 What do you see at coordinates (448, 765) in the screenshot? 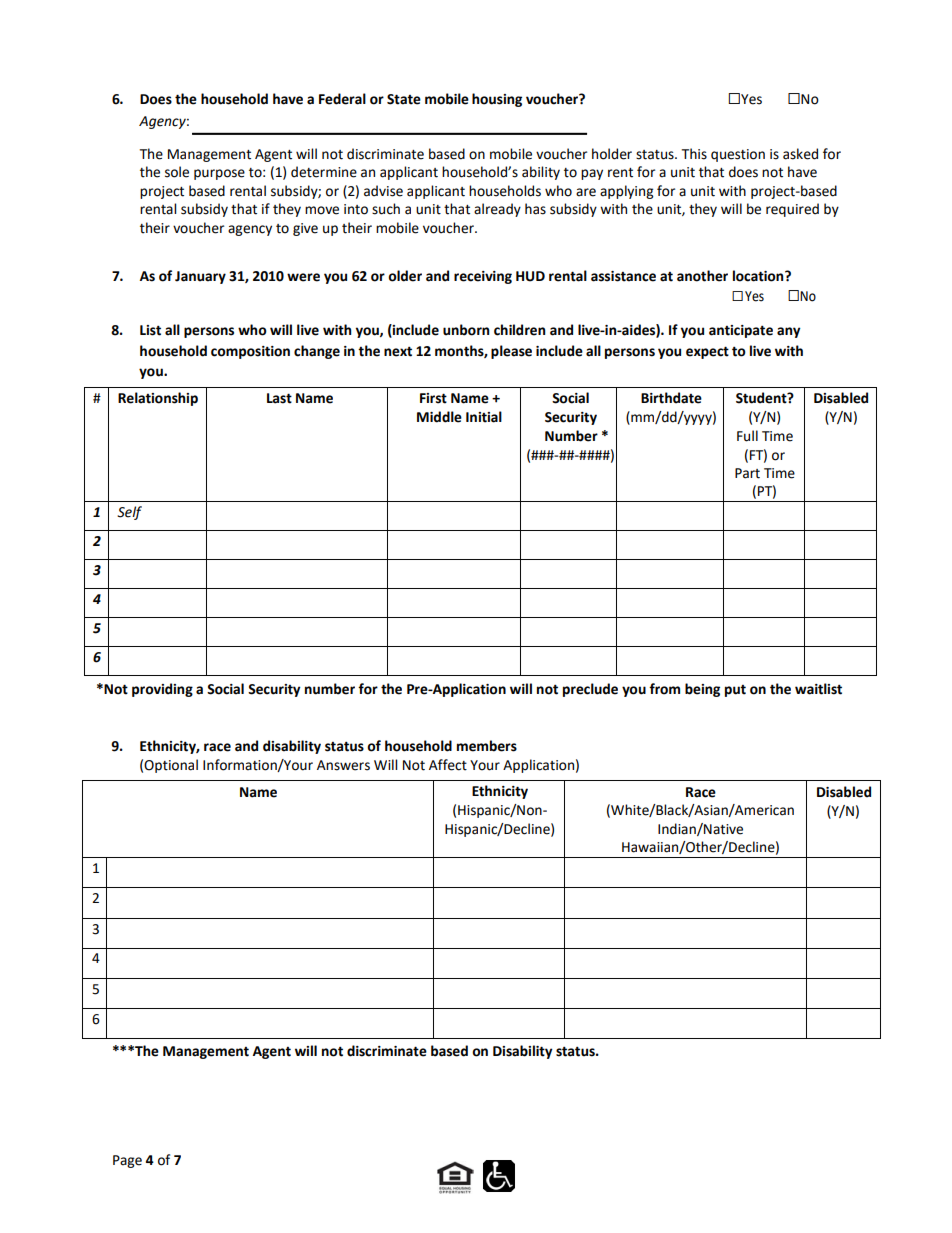
I see `Affect` at bounding box center [448, 765].
